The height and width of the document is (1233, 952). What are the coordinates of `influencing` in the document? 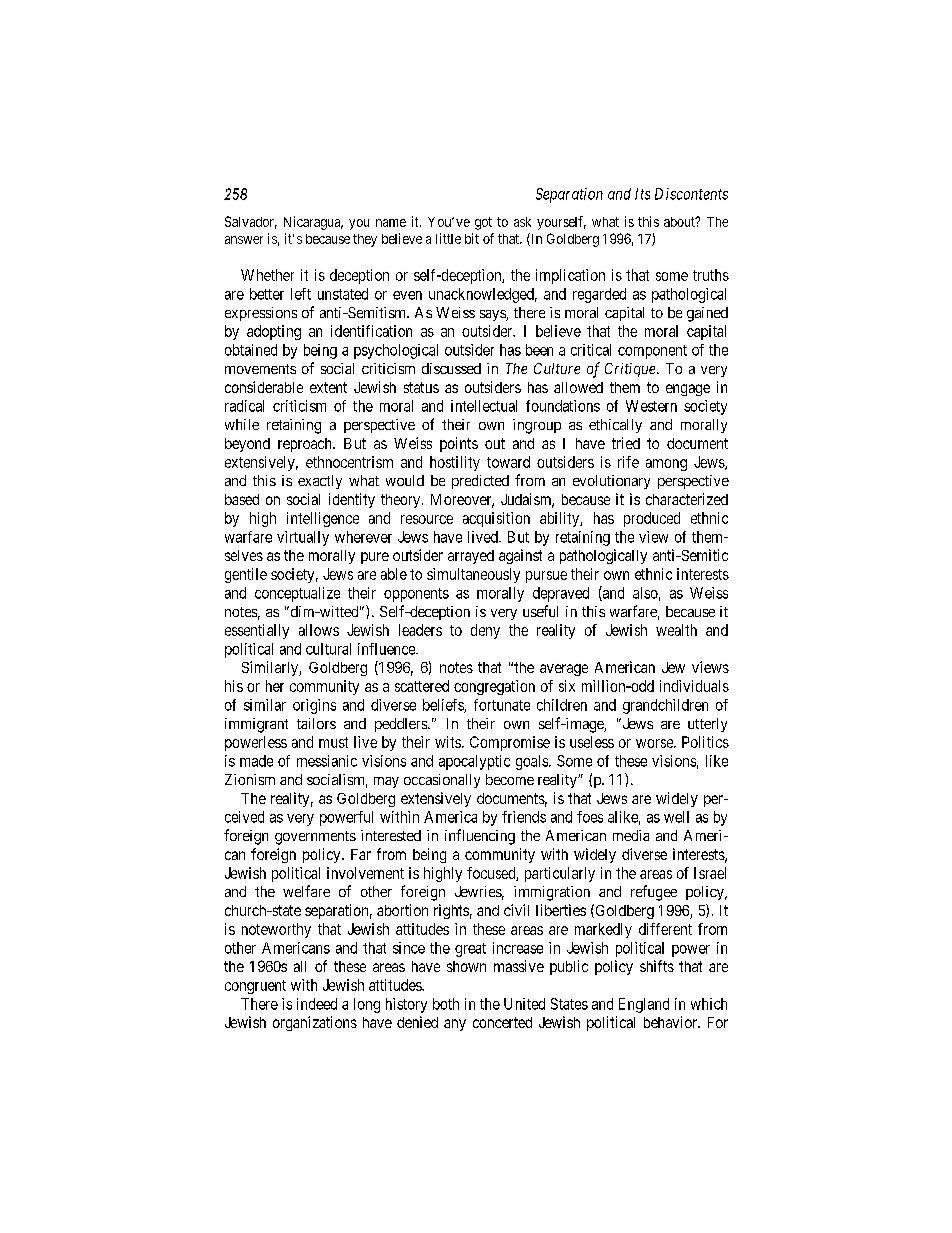 It's located at (480, 837).
